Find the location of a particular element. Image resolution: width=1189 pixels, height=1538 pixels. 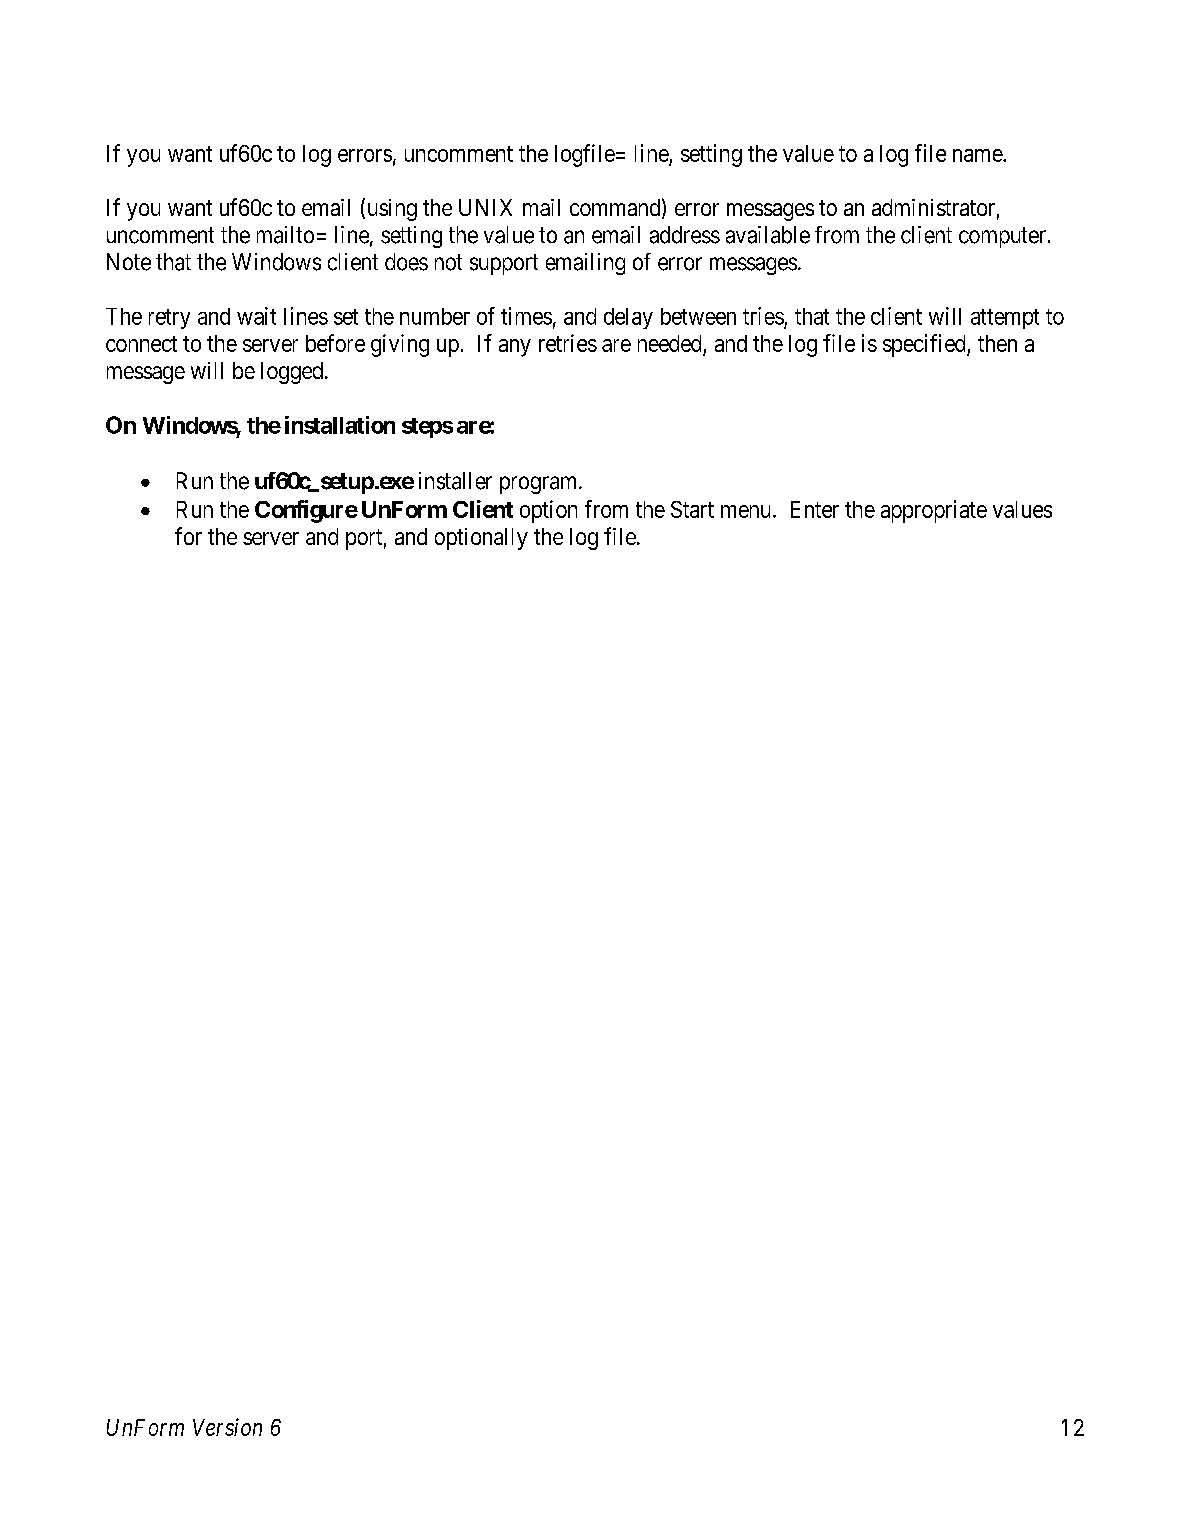

name is located at coordinates (978, 155).
